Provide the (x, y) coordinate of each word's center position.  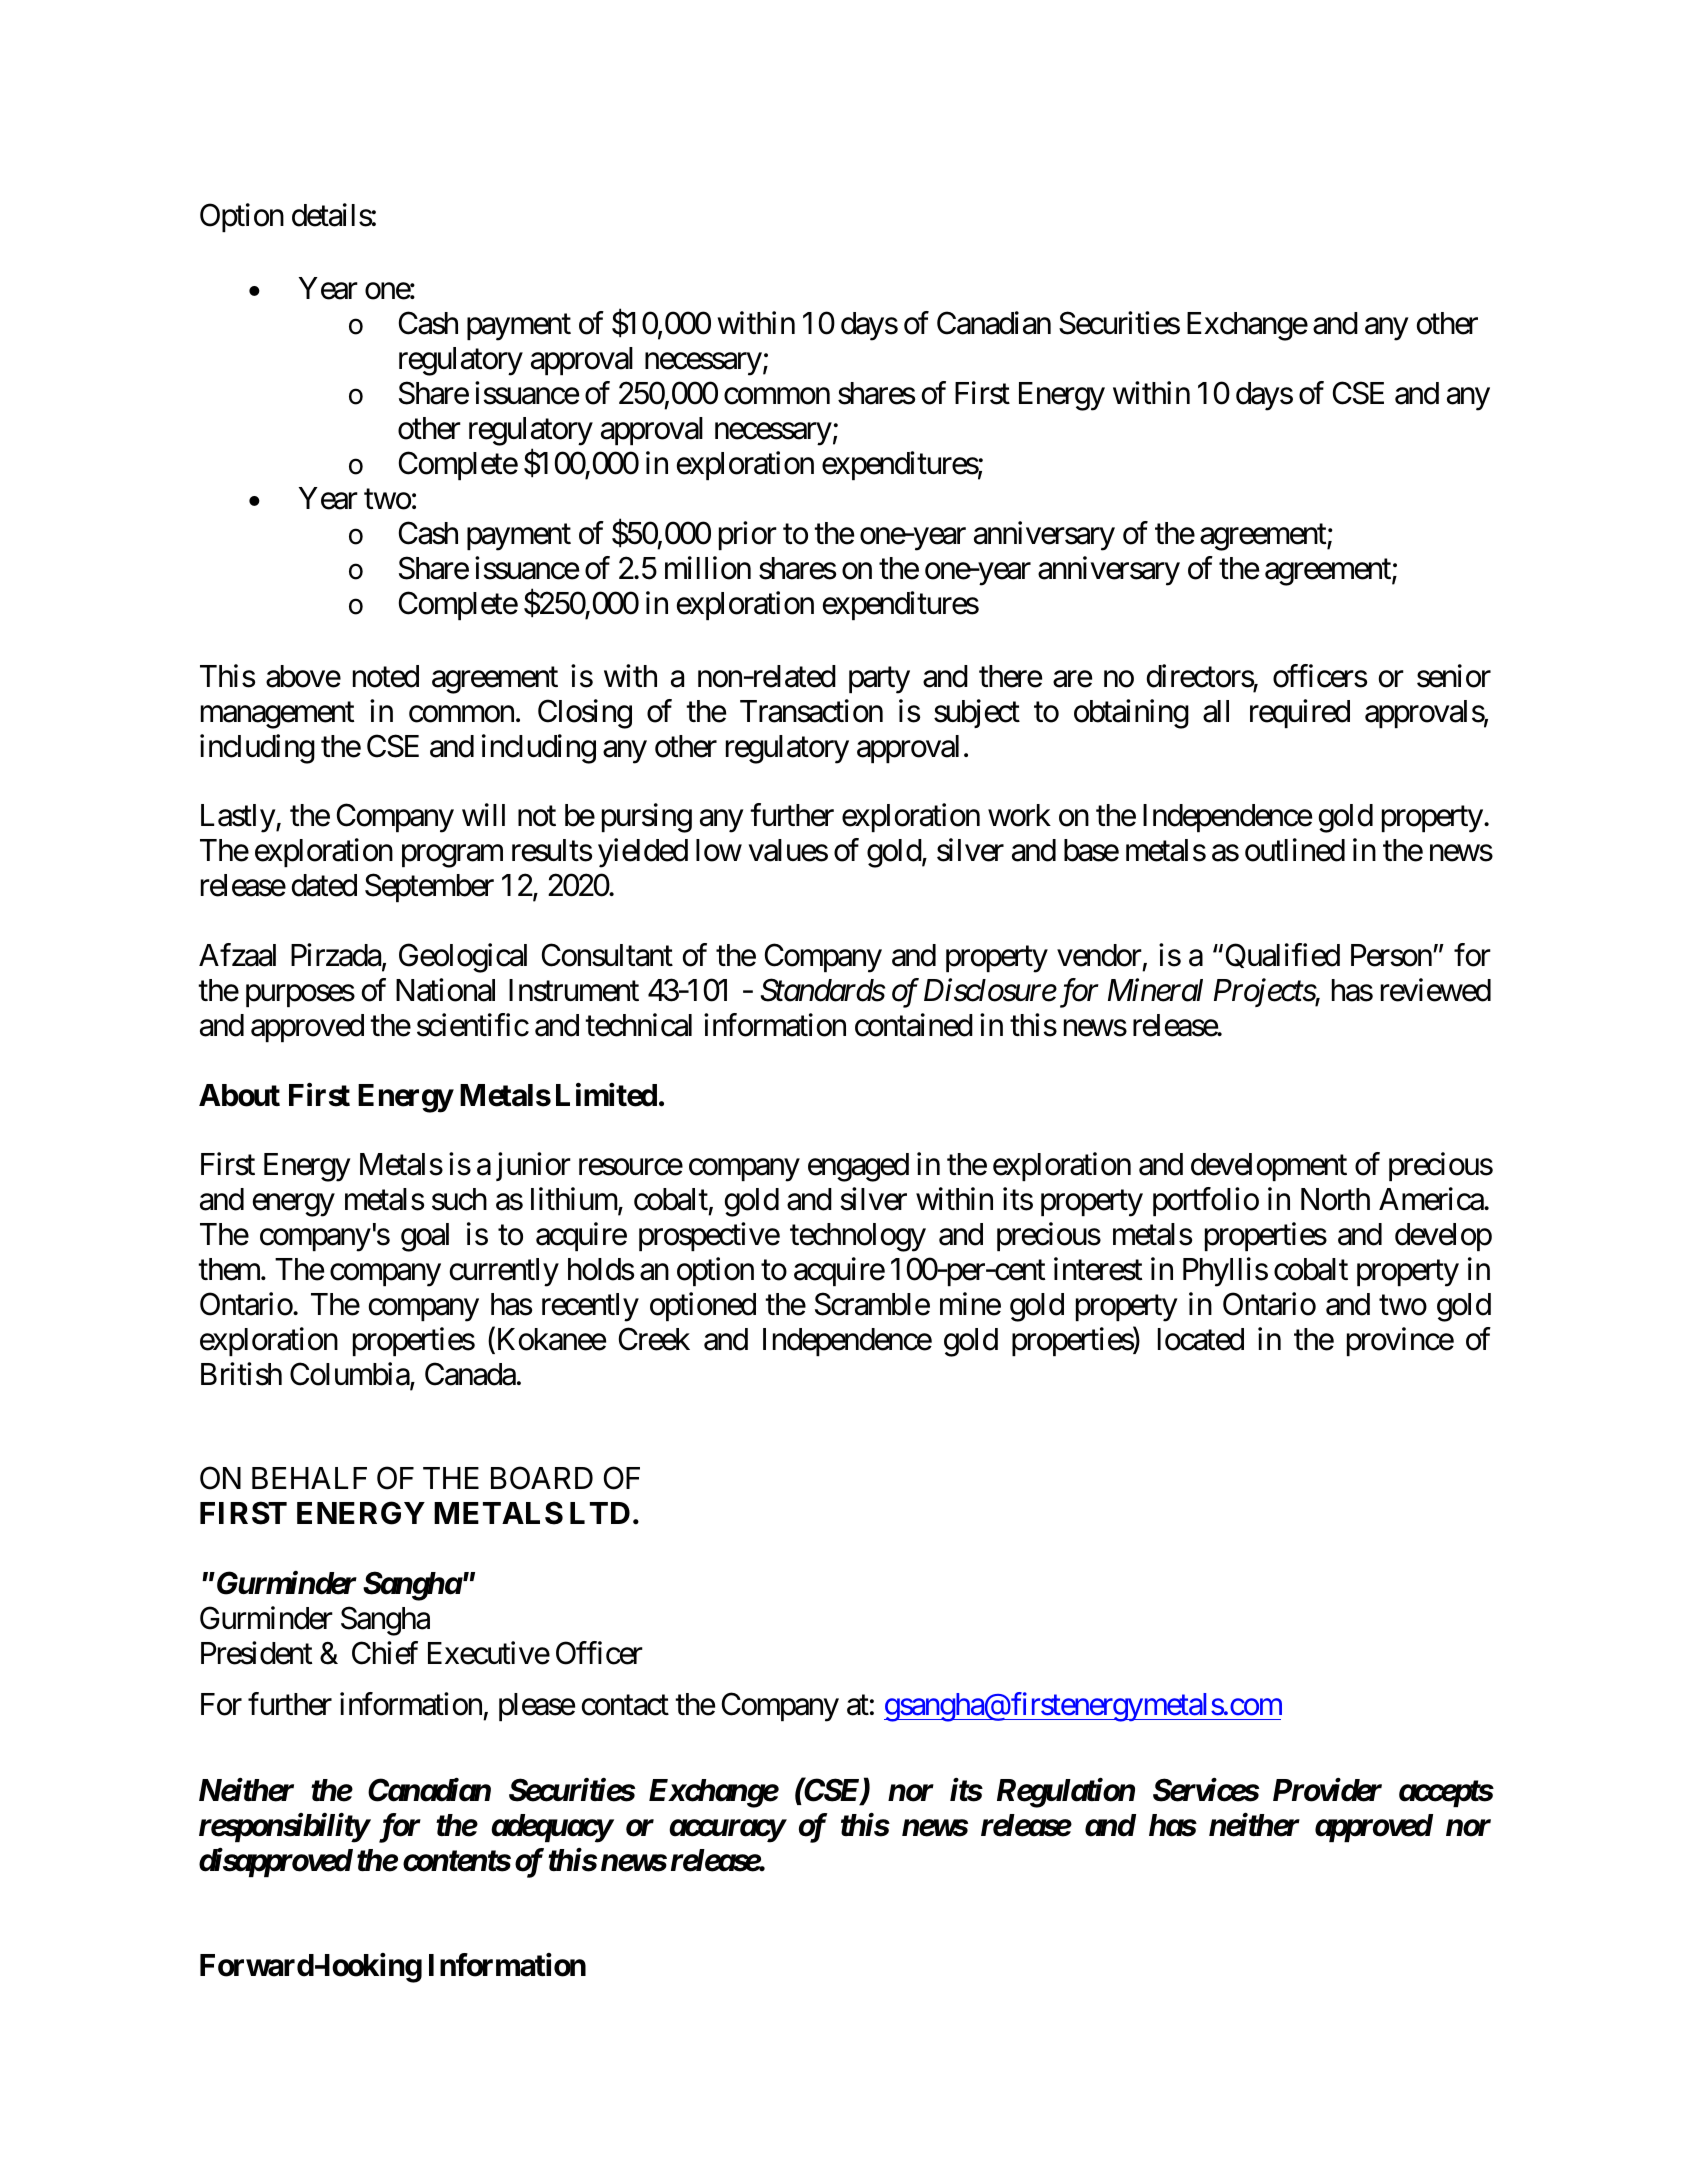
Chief (385, 1653)
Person (1391, 955)
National (445, 990)
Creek (654, 1339)
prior (748, 535)
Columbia (350, 1375)
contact (625, 1705)
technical (638, 1025)
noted (386, 676)
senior (1454, 676)
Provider (1327, 1790)
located (1201, 1339)
